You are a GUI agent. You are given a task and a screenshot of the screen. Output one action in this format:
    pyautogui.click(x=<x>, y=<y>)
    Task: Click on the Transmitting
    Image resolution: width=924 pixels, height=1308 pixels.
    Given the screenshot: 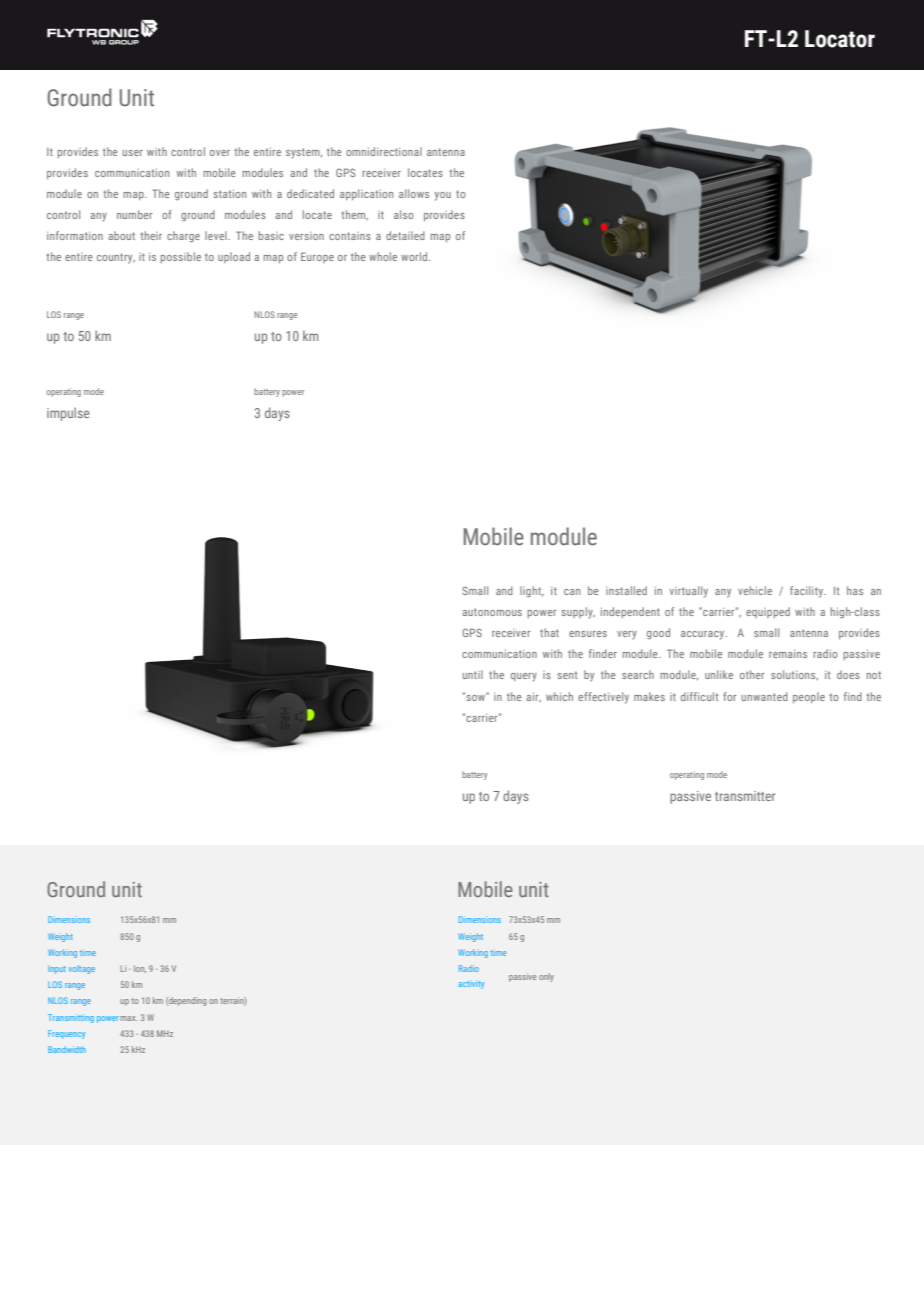 What is the action you would take?
    pyautogui.click(x=71, y=1018)
